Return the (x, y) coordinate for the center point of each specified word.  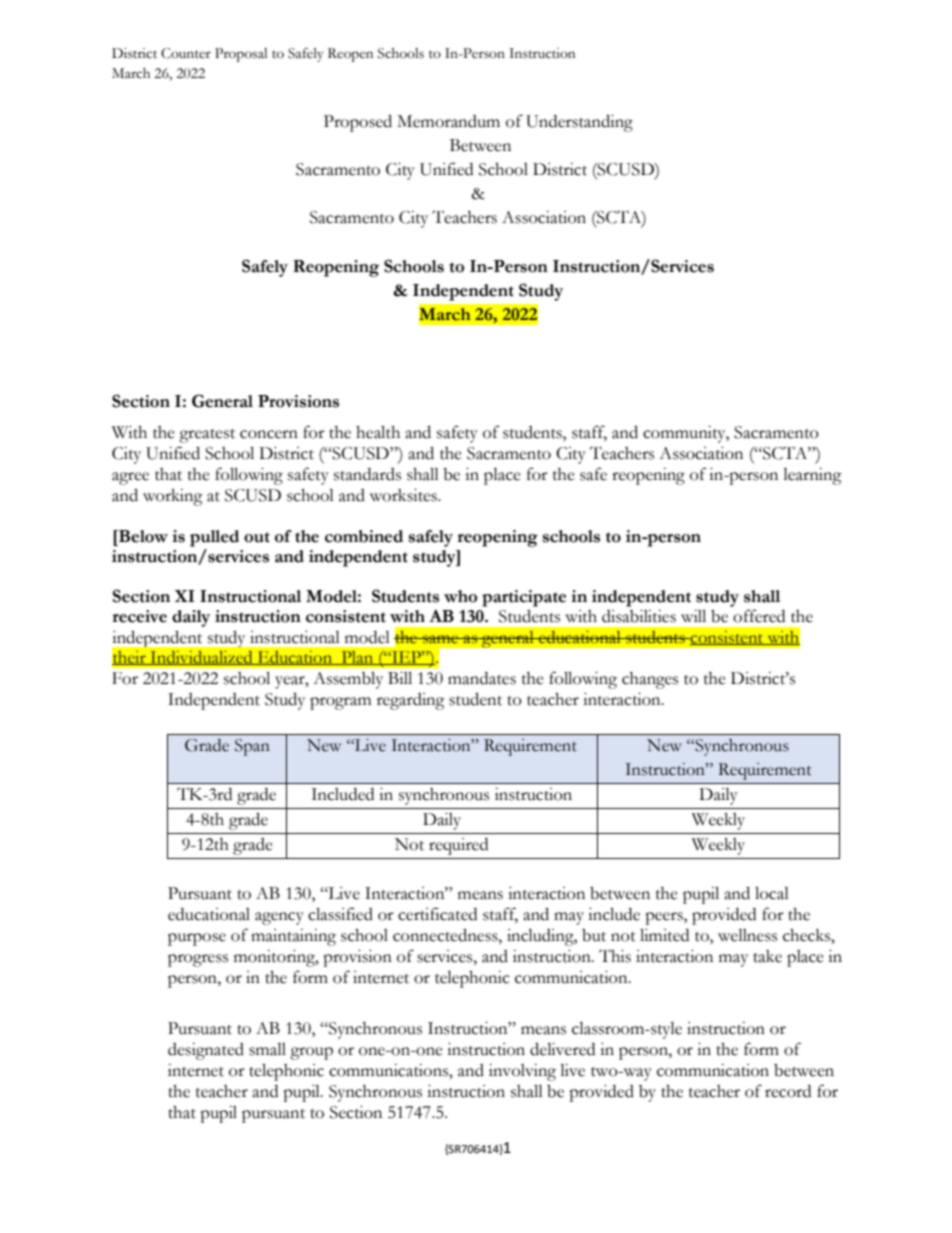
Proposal (241, 55)
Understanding (579, 123)
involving (522, 1072)
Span (252, 747)
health (378, 432)
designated (206, 1051)
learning (812, 476)
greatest (207, 436)
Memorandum (448, 121)
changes (650, 680)
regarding (411, 701)
